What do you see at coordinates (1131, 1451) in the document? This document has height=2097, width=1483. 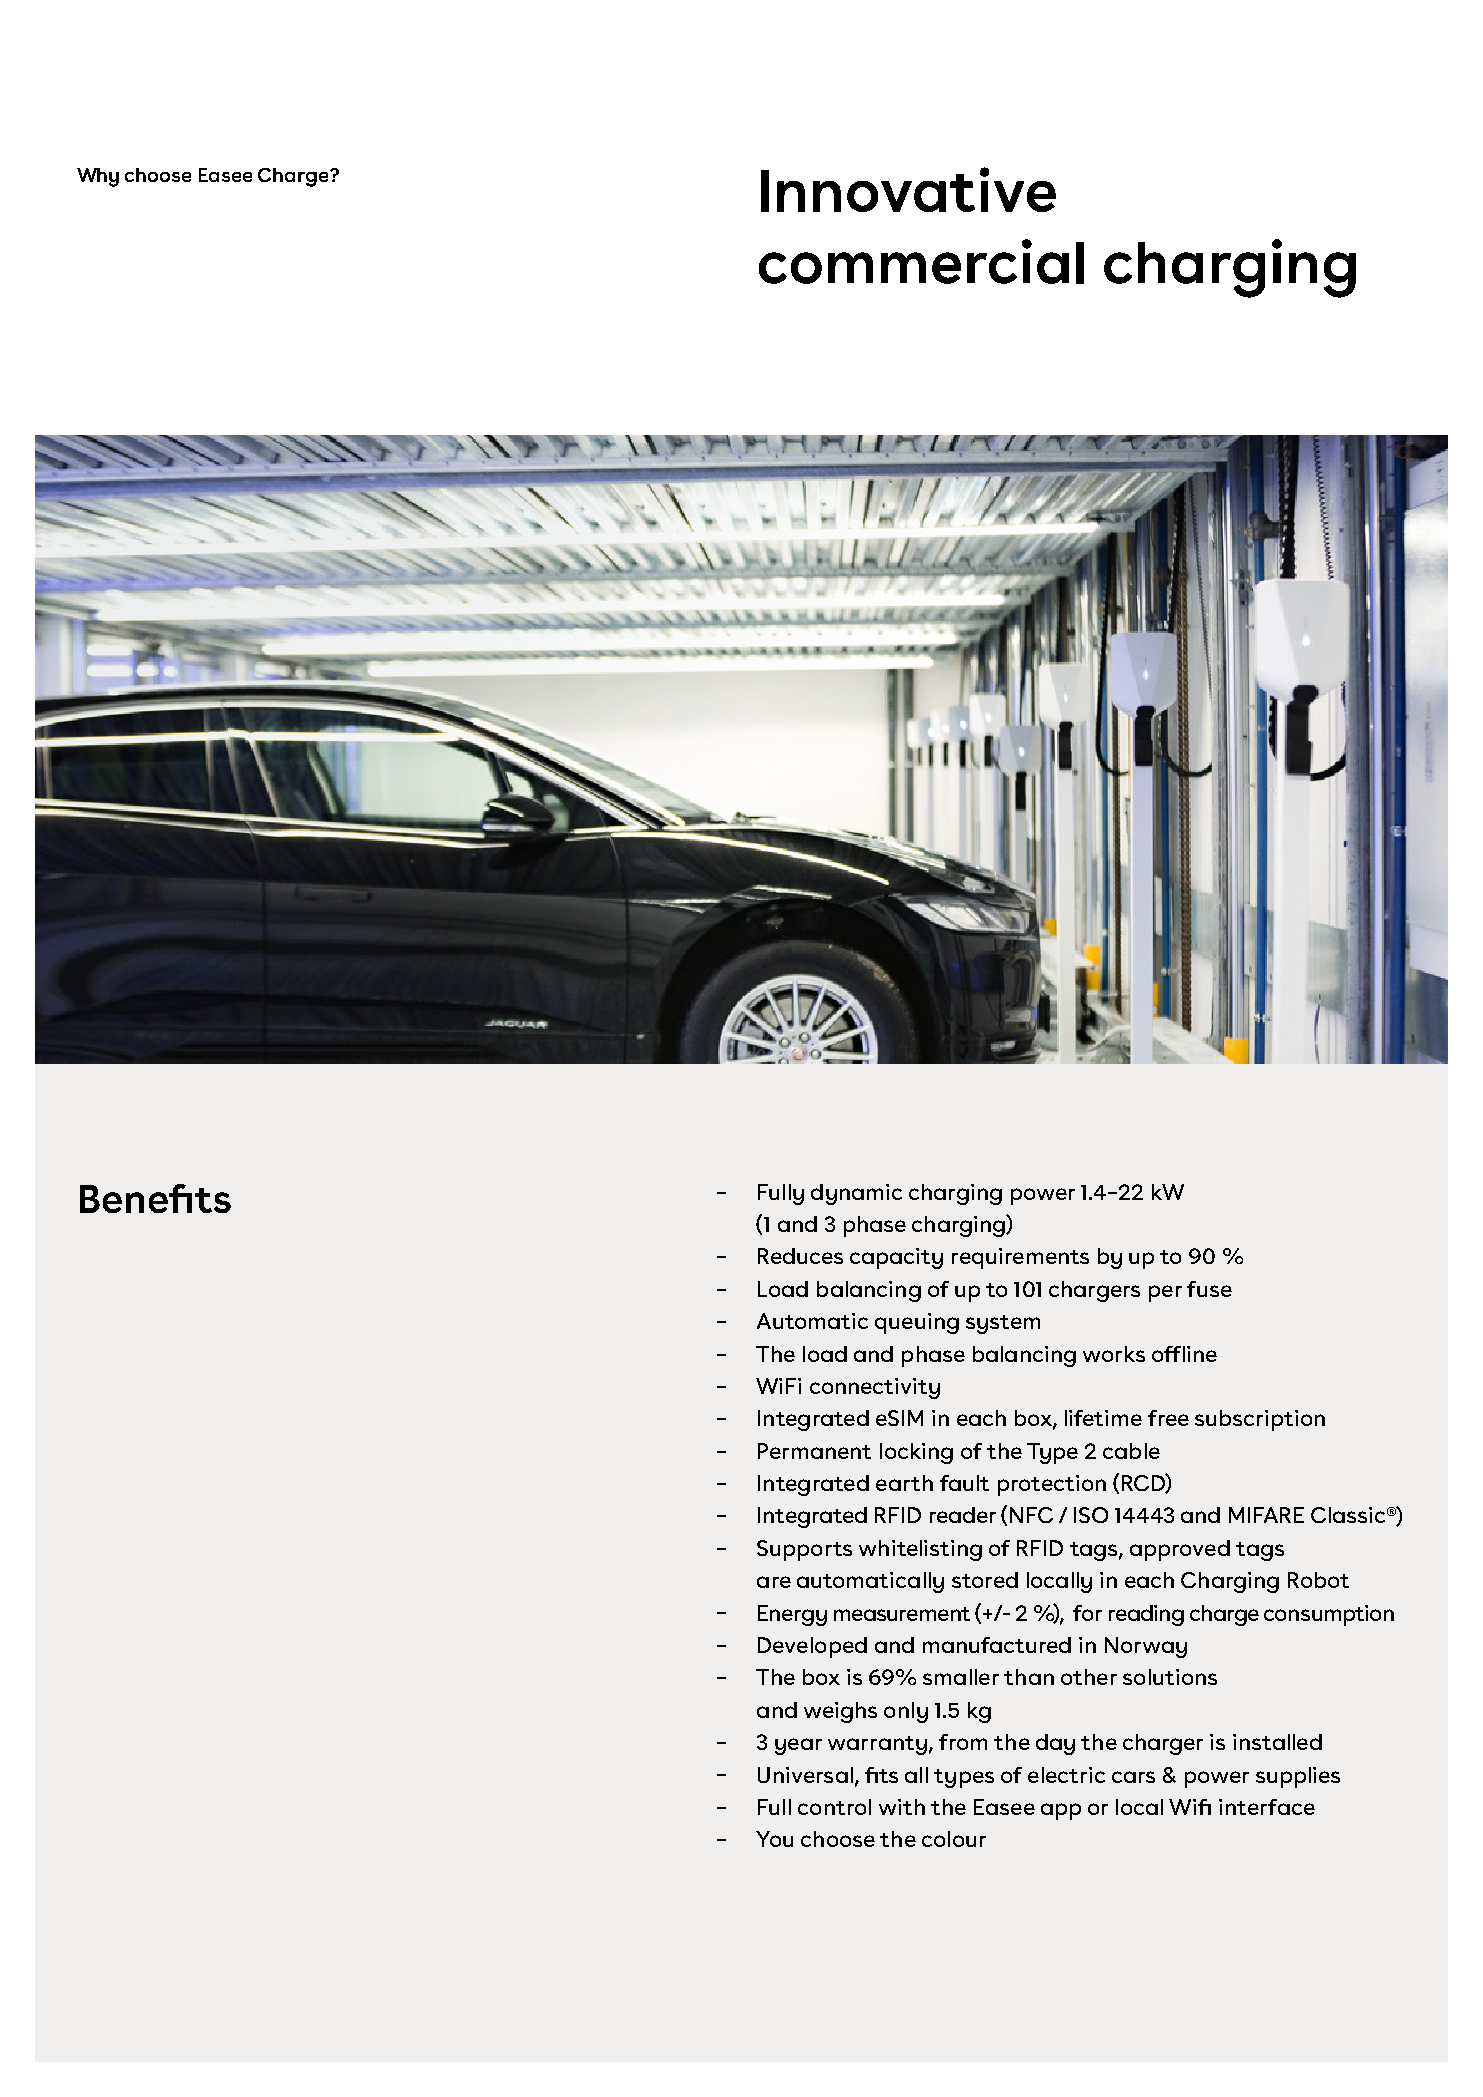 I see `cable` at bounding box center [1131, 1451].
